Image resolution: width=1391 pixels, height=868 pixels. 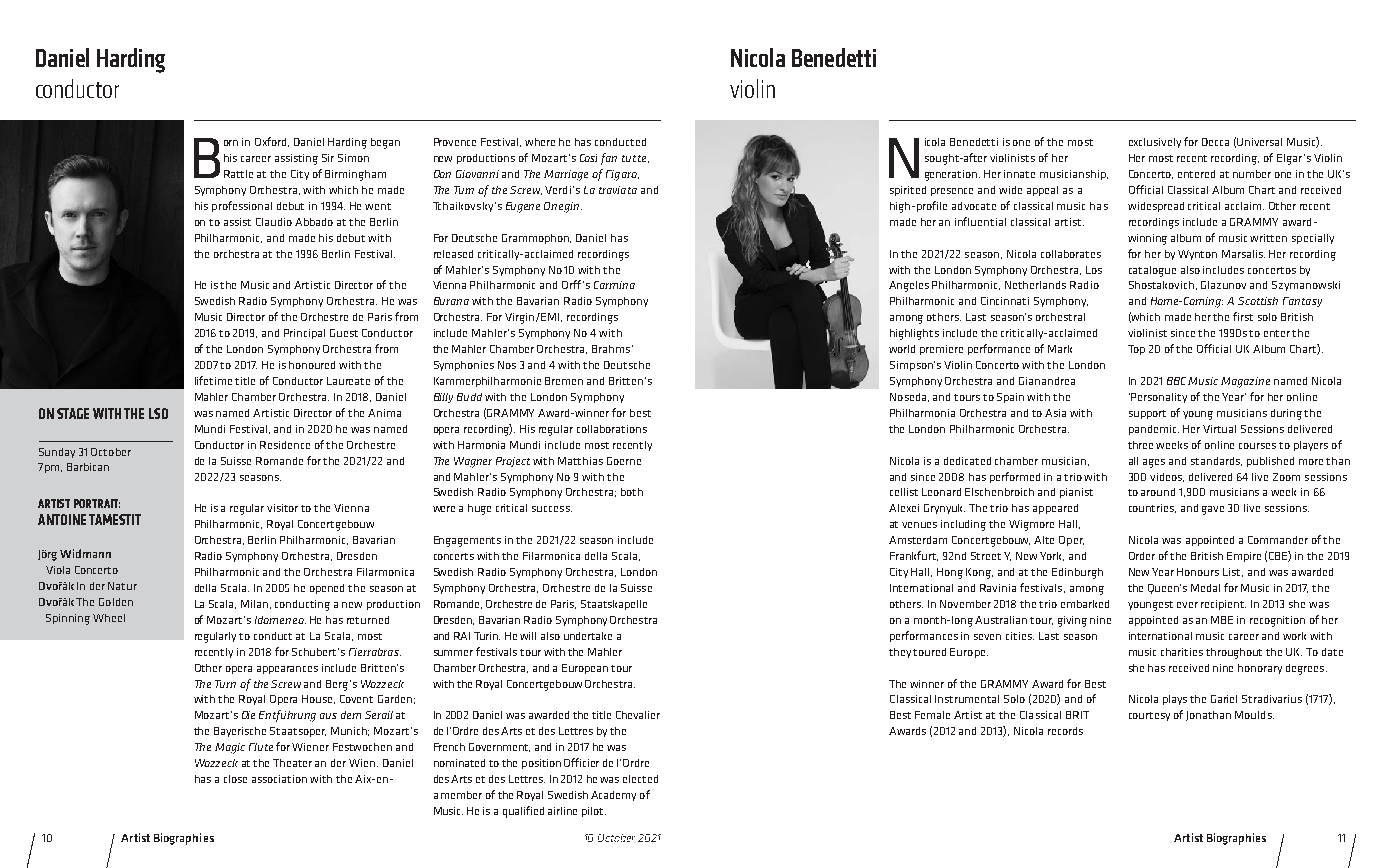 I want to click on visitor, so click(x=282, y=508).
